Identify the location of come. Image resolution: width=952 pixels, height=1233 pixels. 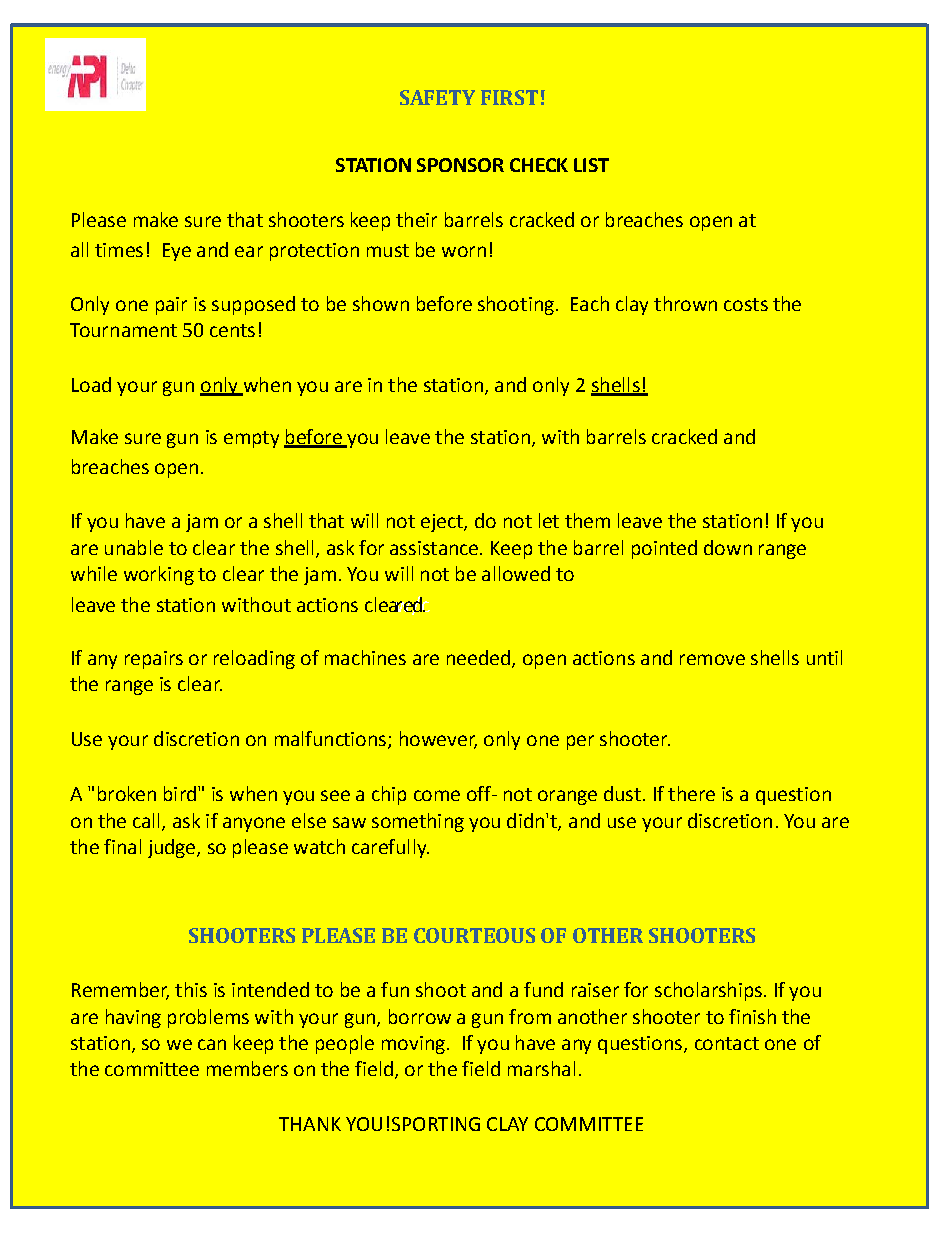
(437, 795).
